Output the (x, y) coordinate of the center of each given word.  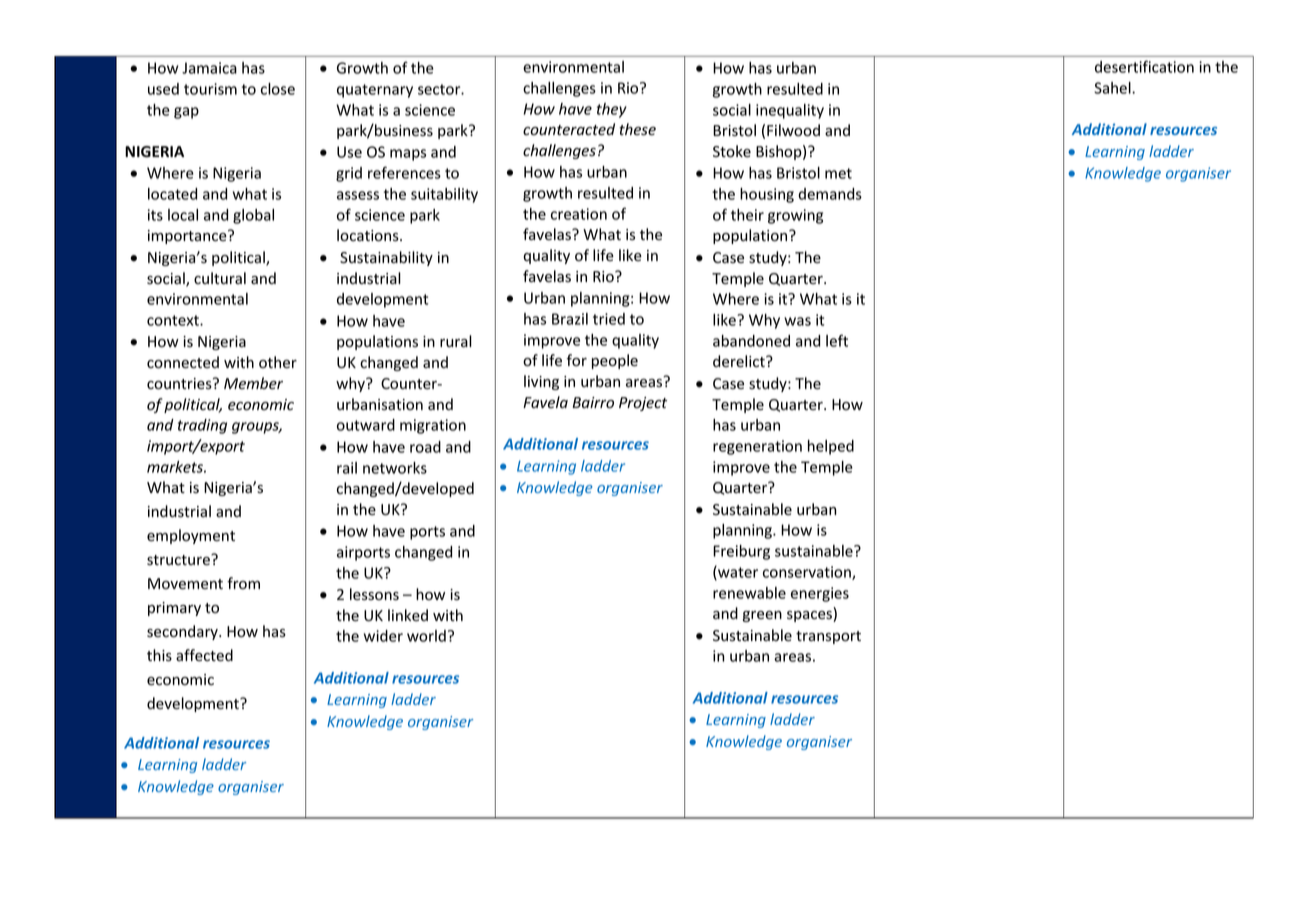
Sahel (1113, 88)
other (278, 362)
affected (204, 655)
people (615, 361)
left (837, 340)
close (278, 89)
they (612, 110)
